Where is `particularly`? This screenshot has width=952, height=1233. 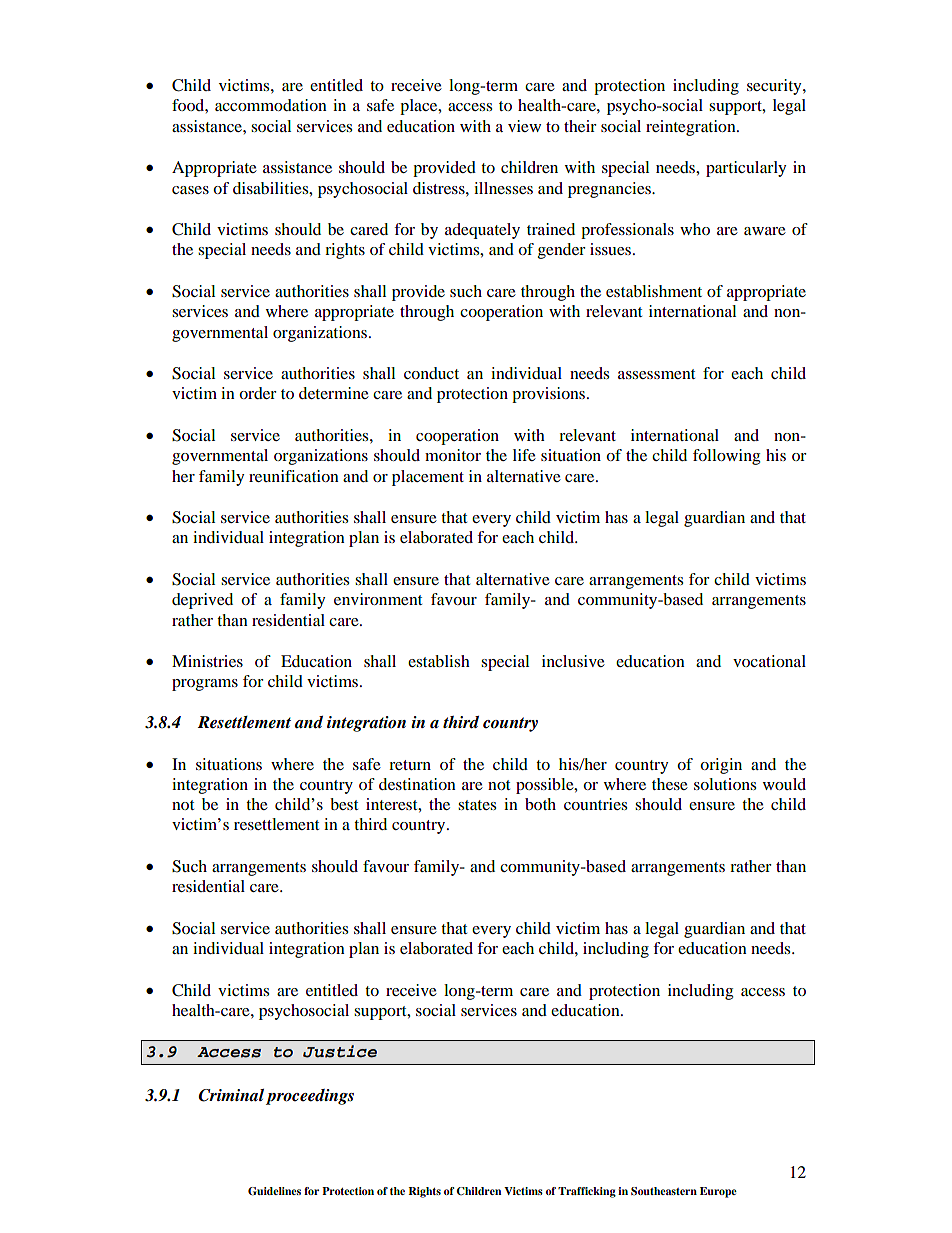 particularly is located at coordinates (746, 169).
